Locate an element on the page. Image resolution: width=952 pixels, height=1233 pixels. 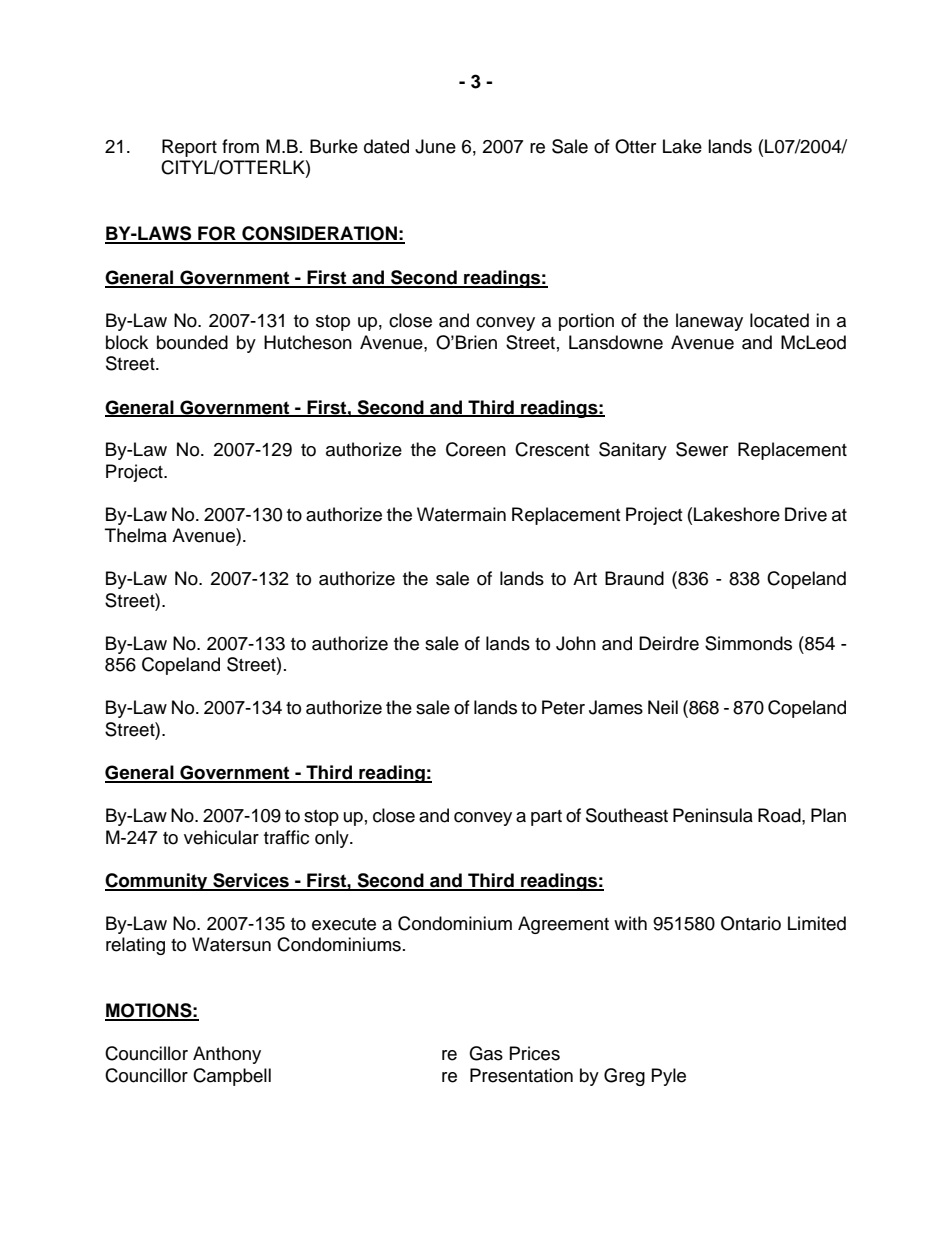
bounded is located at coordinates (192, 342).
